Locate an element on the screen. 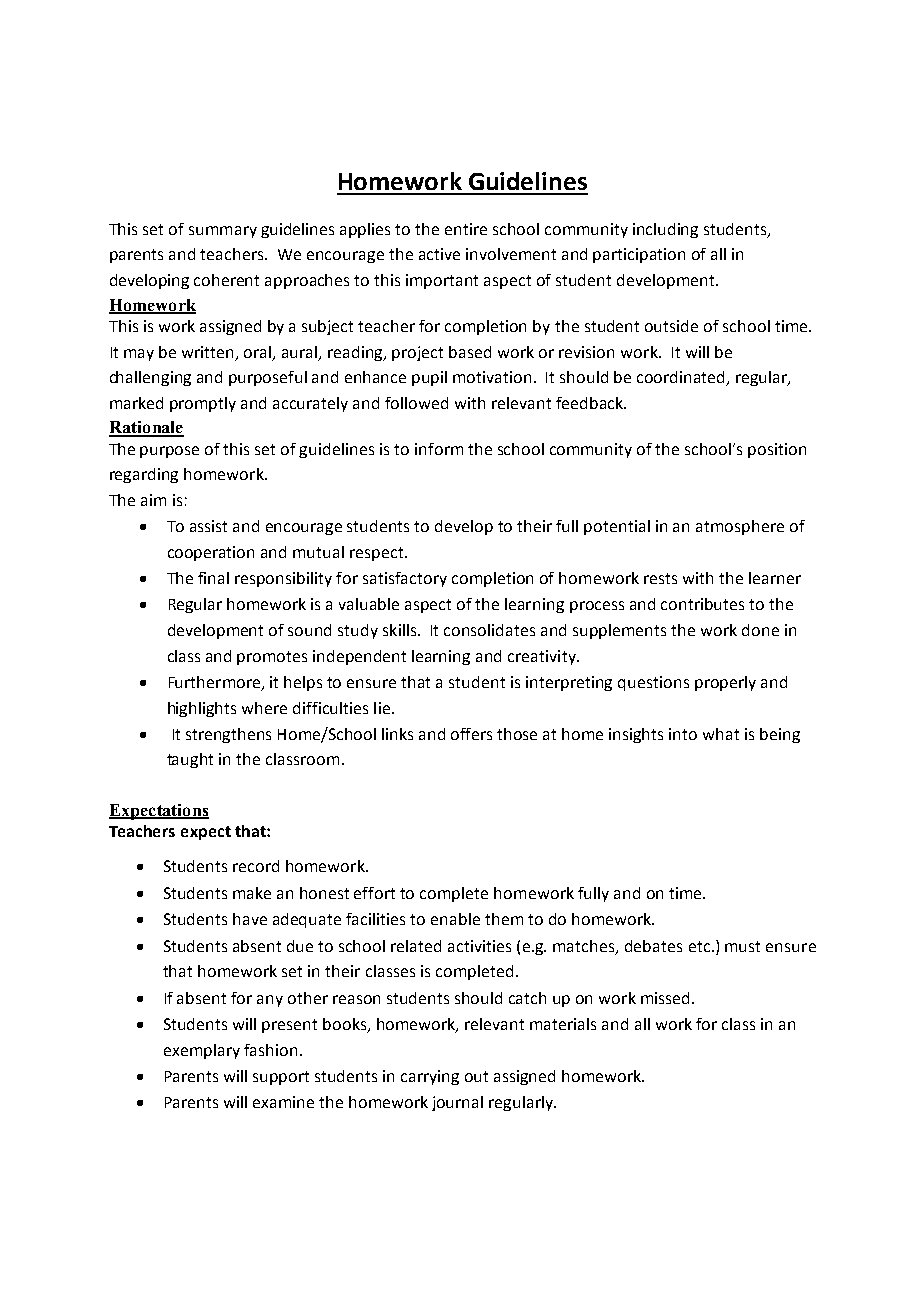  consolidates is located at coordinates (489, 630).
